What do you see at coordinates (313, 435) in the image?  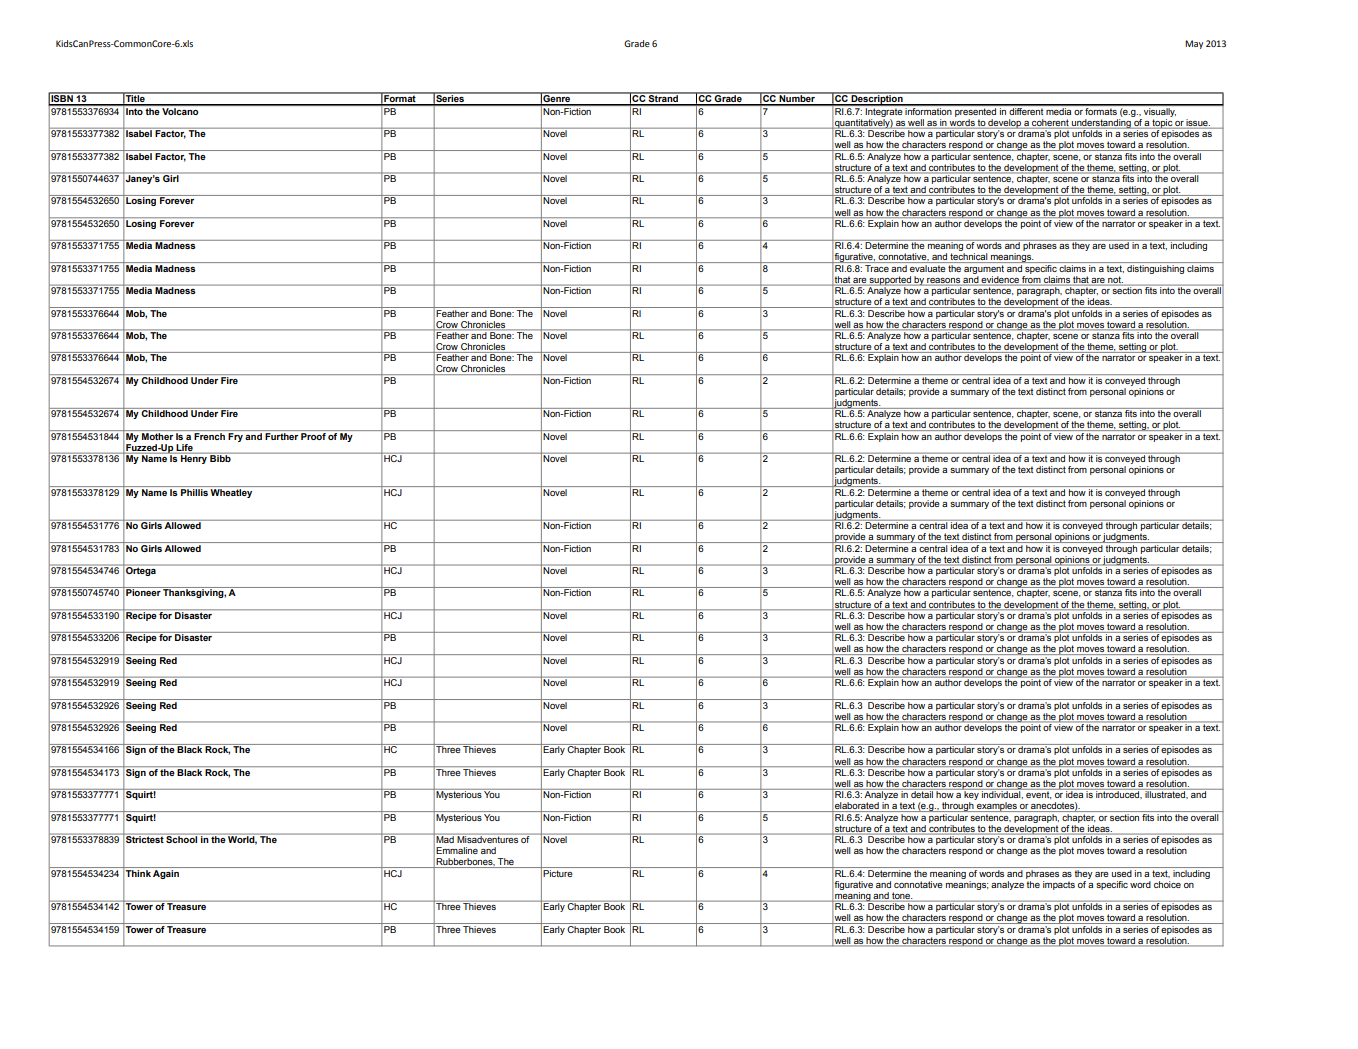 I see `Proof` at bounding box center [313, 435].
